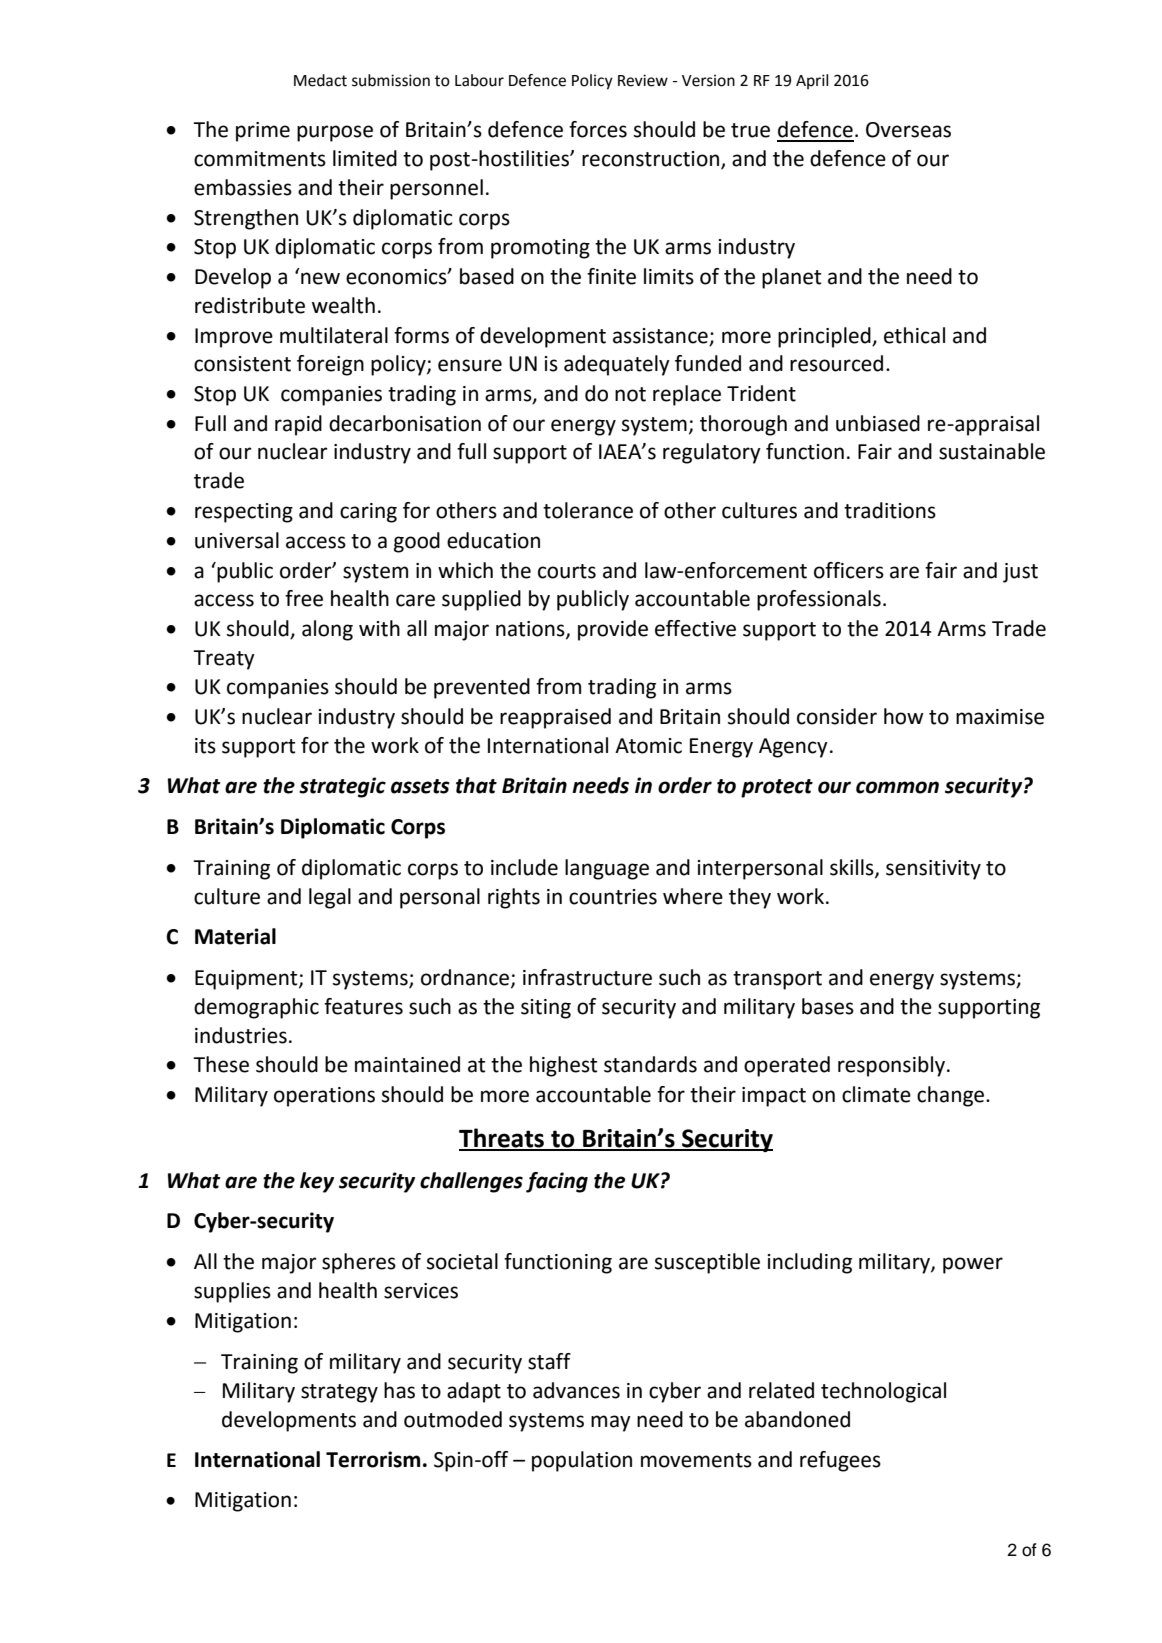  Describe the element at coordinates (342, 787) in the document. I see `strategic` at that location.
